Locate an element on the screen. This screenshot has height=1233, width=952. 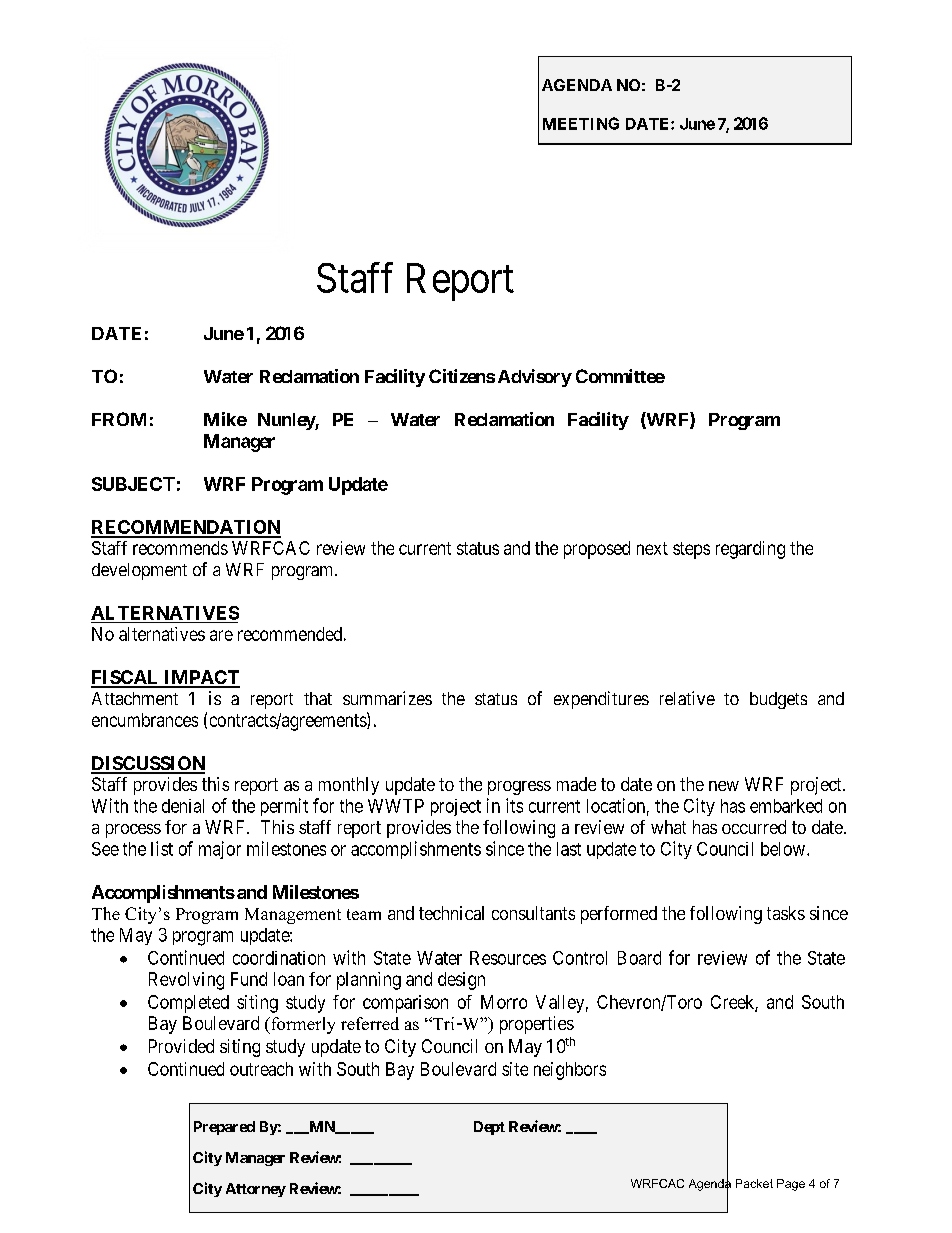
SUBJECT is located at coordinates (133, 484).
